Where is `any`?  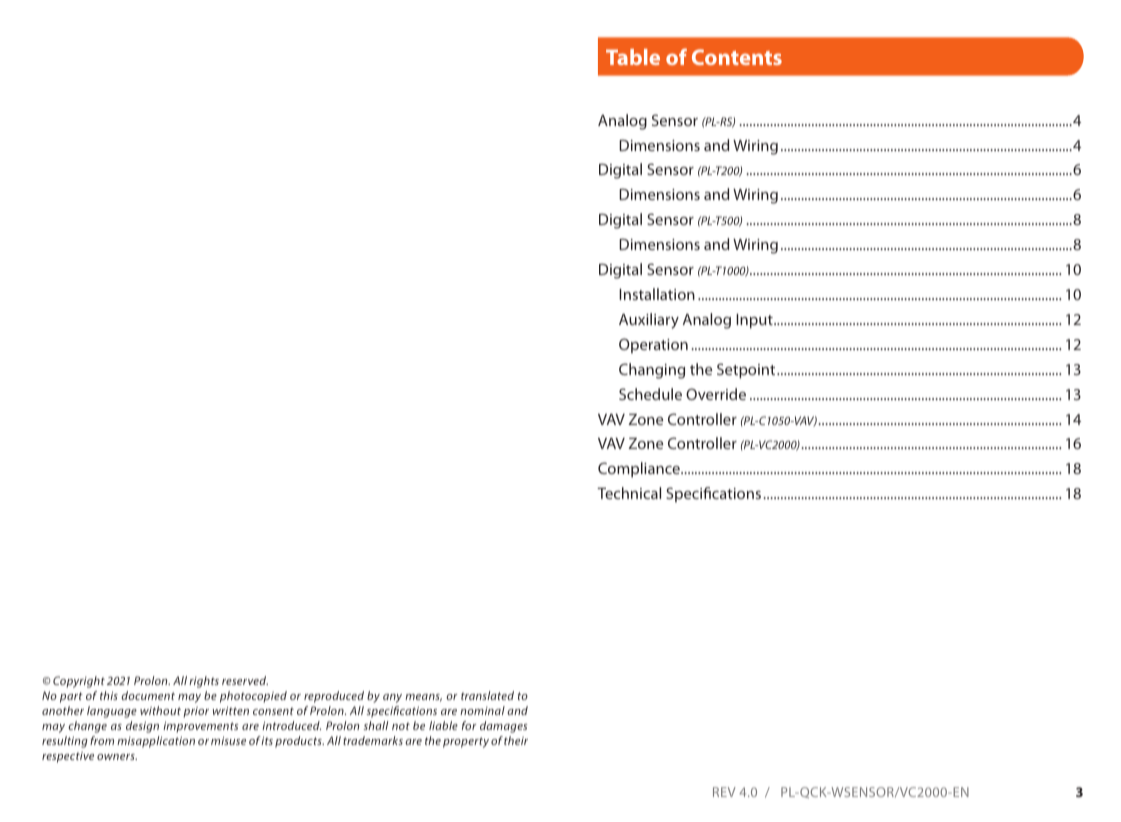
any is located at coordinates (392, 698).
